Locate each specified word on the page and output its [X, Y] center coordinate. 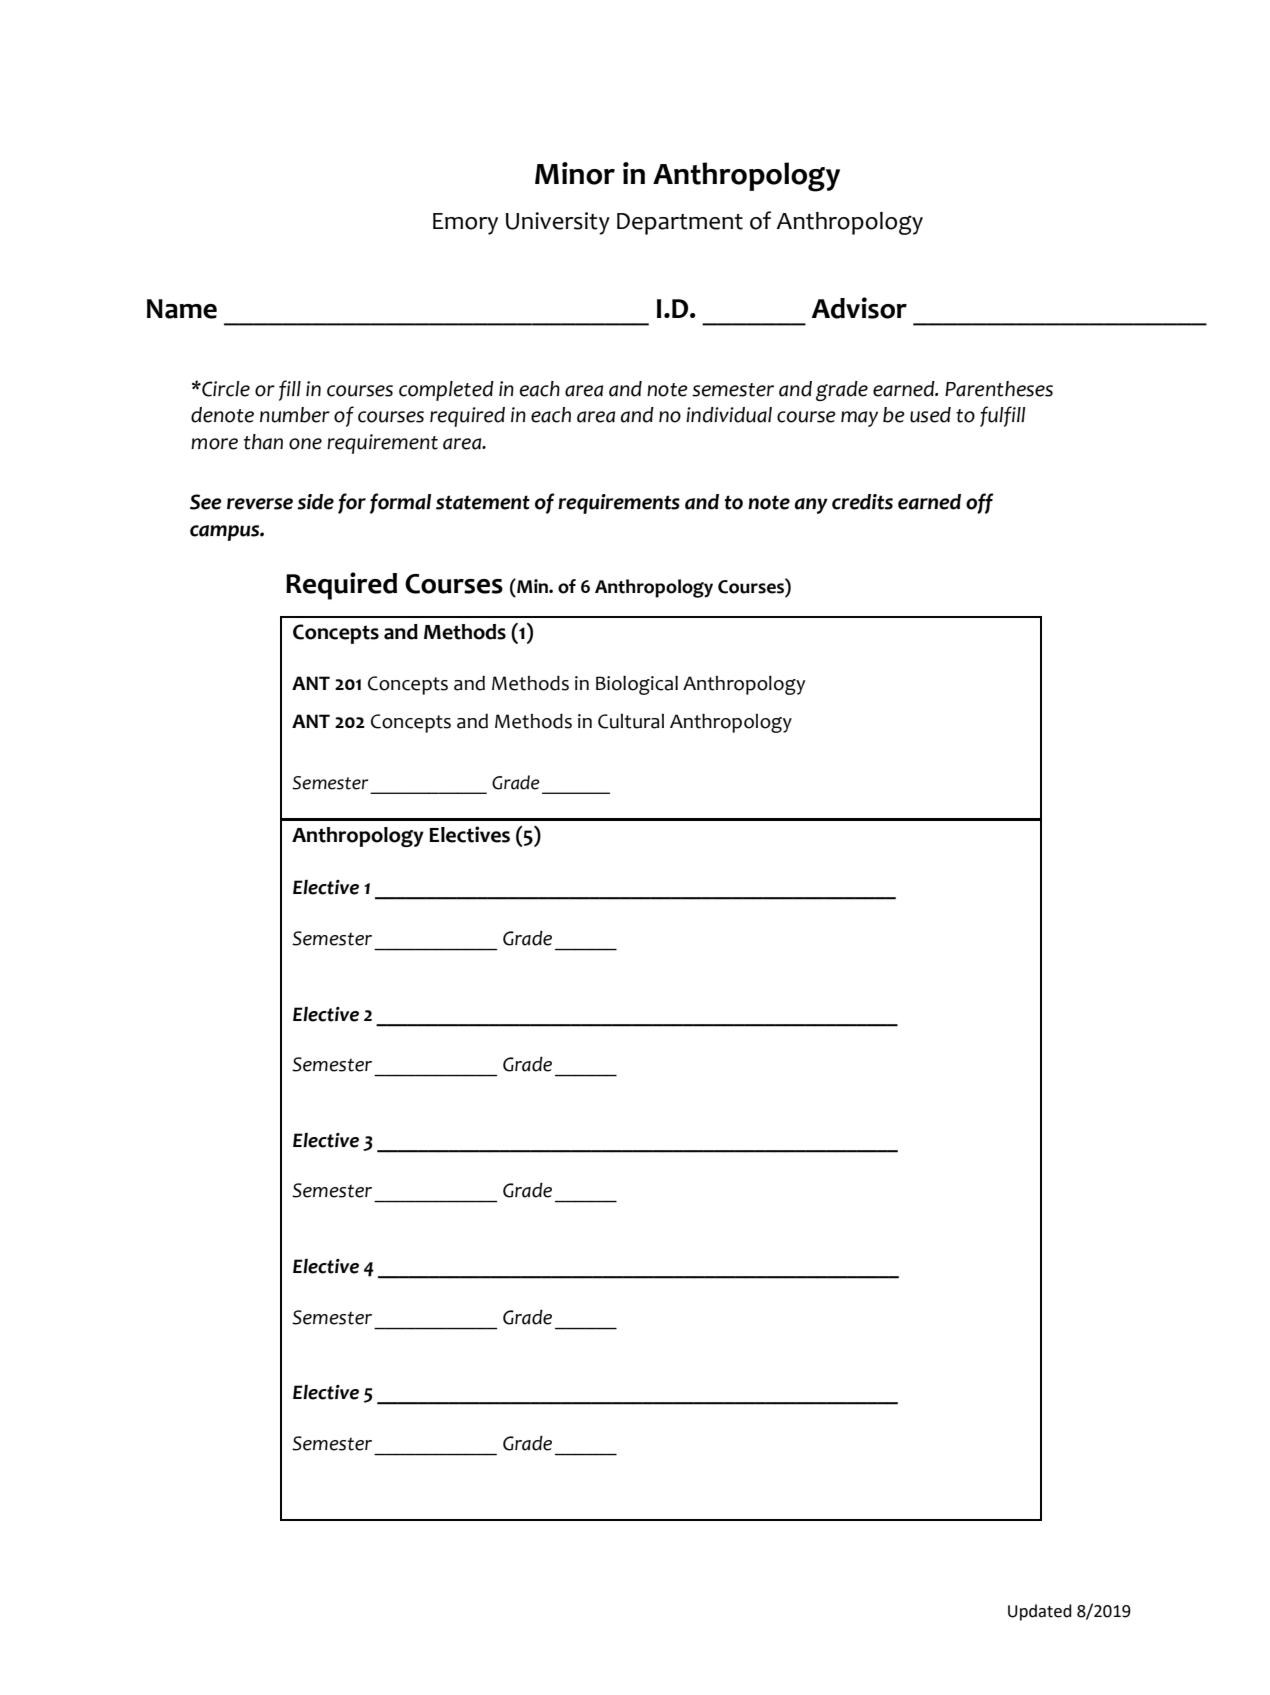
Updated [1040, 1612]
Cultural [631, 721]
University [558, 223]
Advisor [859, 308]
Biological [637, 685]
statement [483, 502]
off [980, 503]
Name [182, 309]
